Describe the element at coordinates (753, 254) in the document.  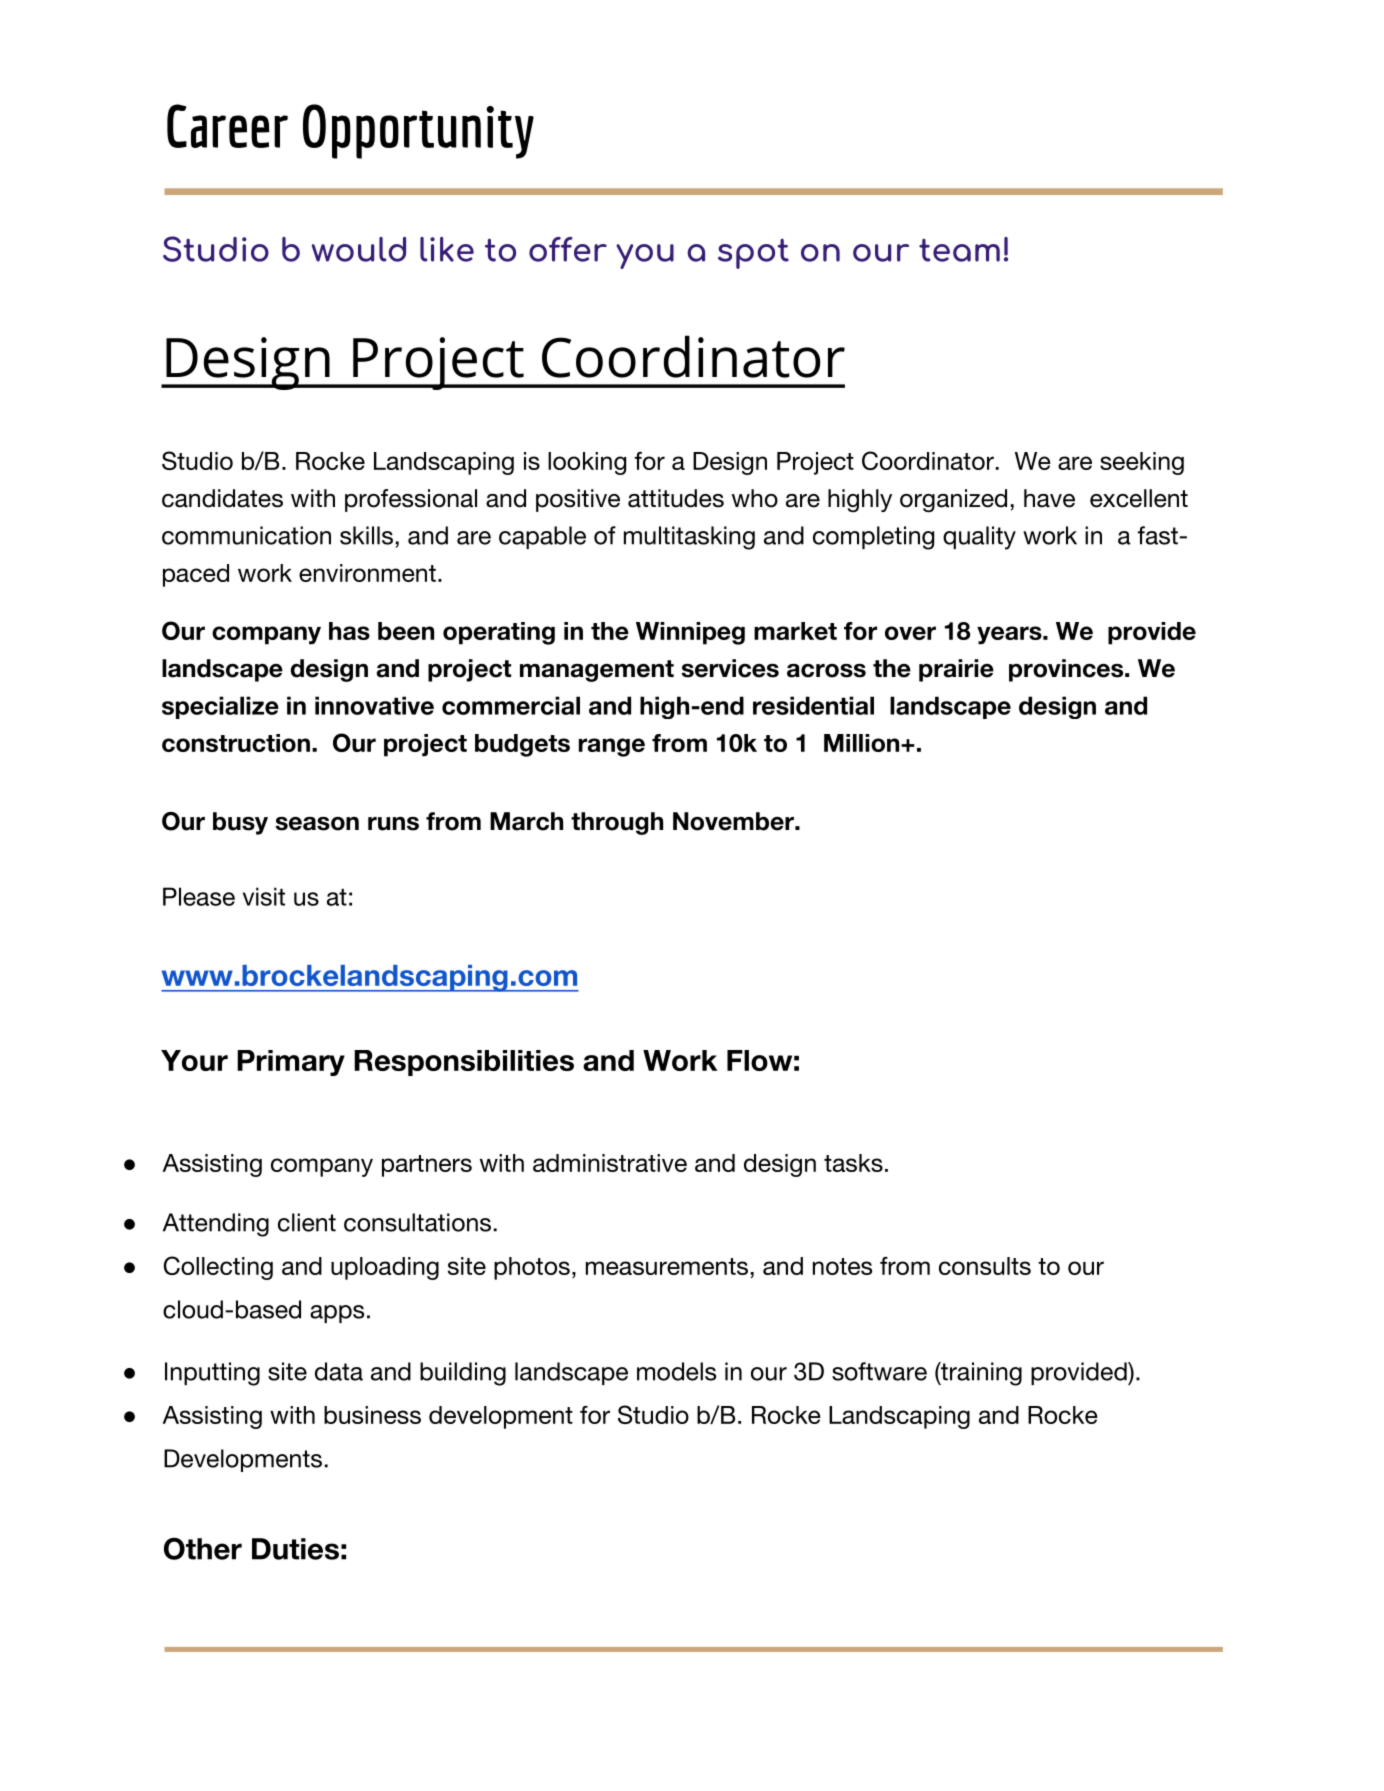
I see `spot` at that location.
